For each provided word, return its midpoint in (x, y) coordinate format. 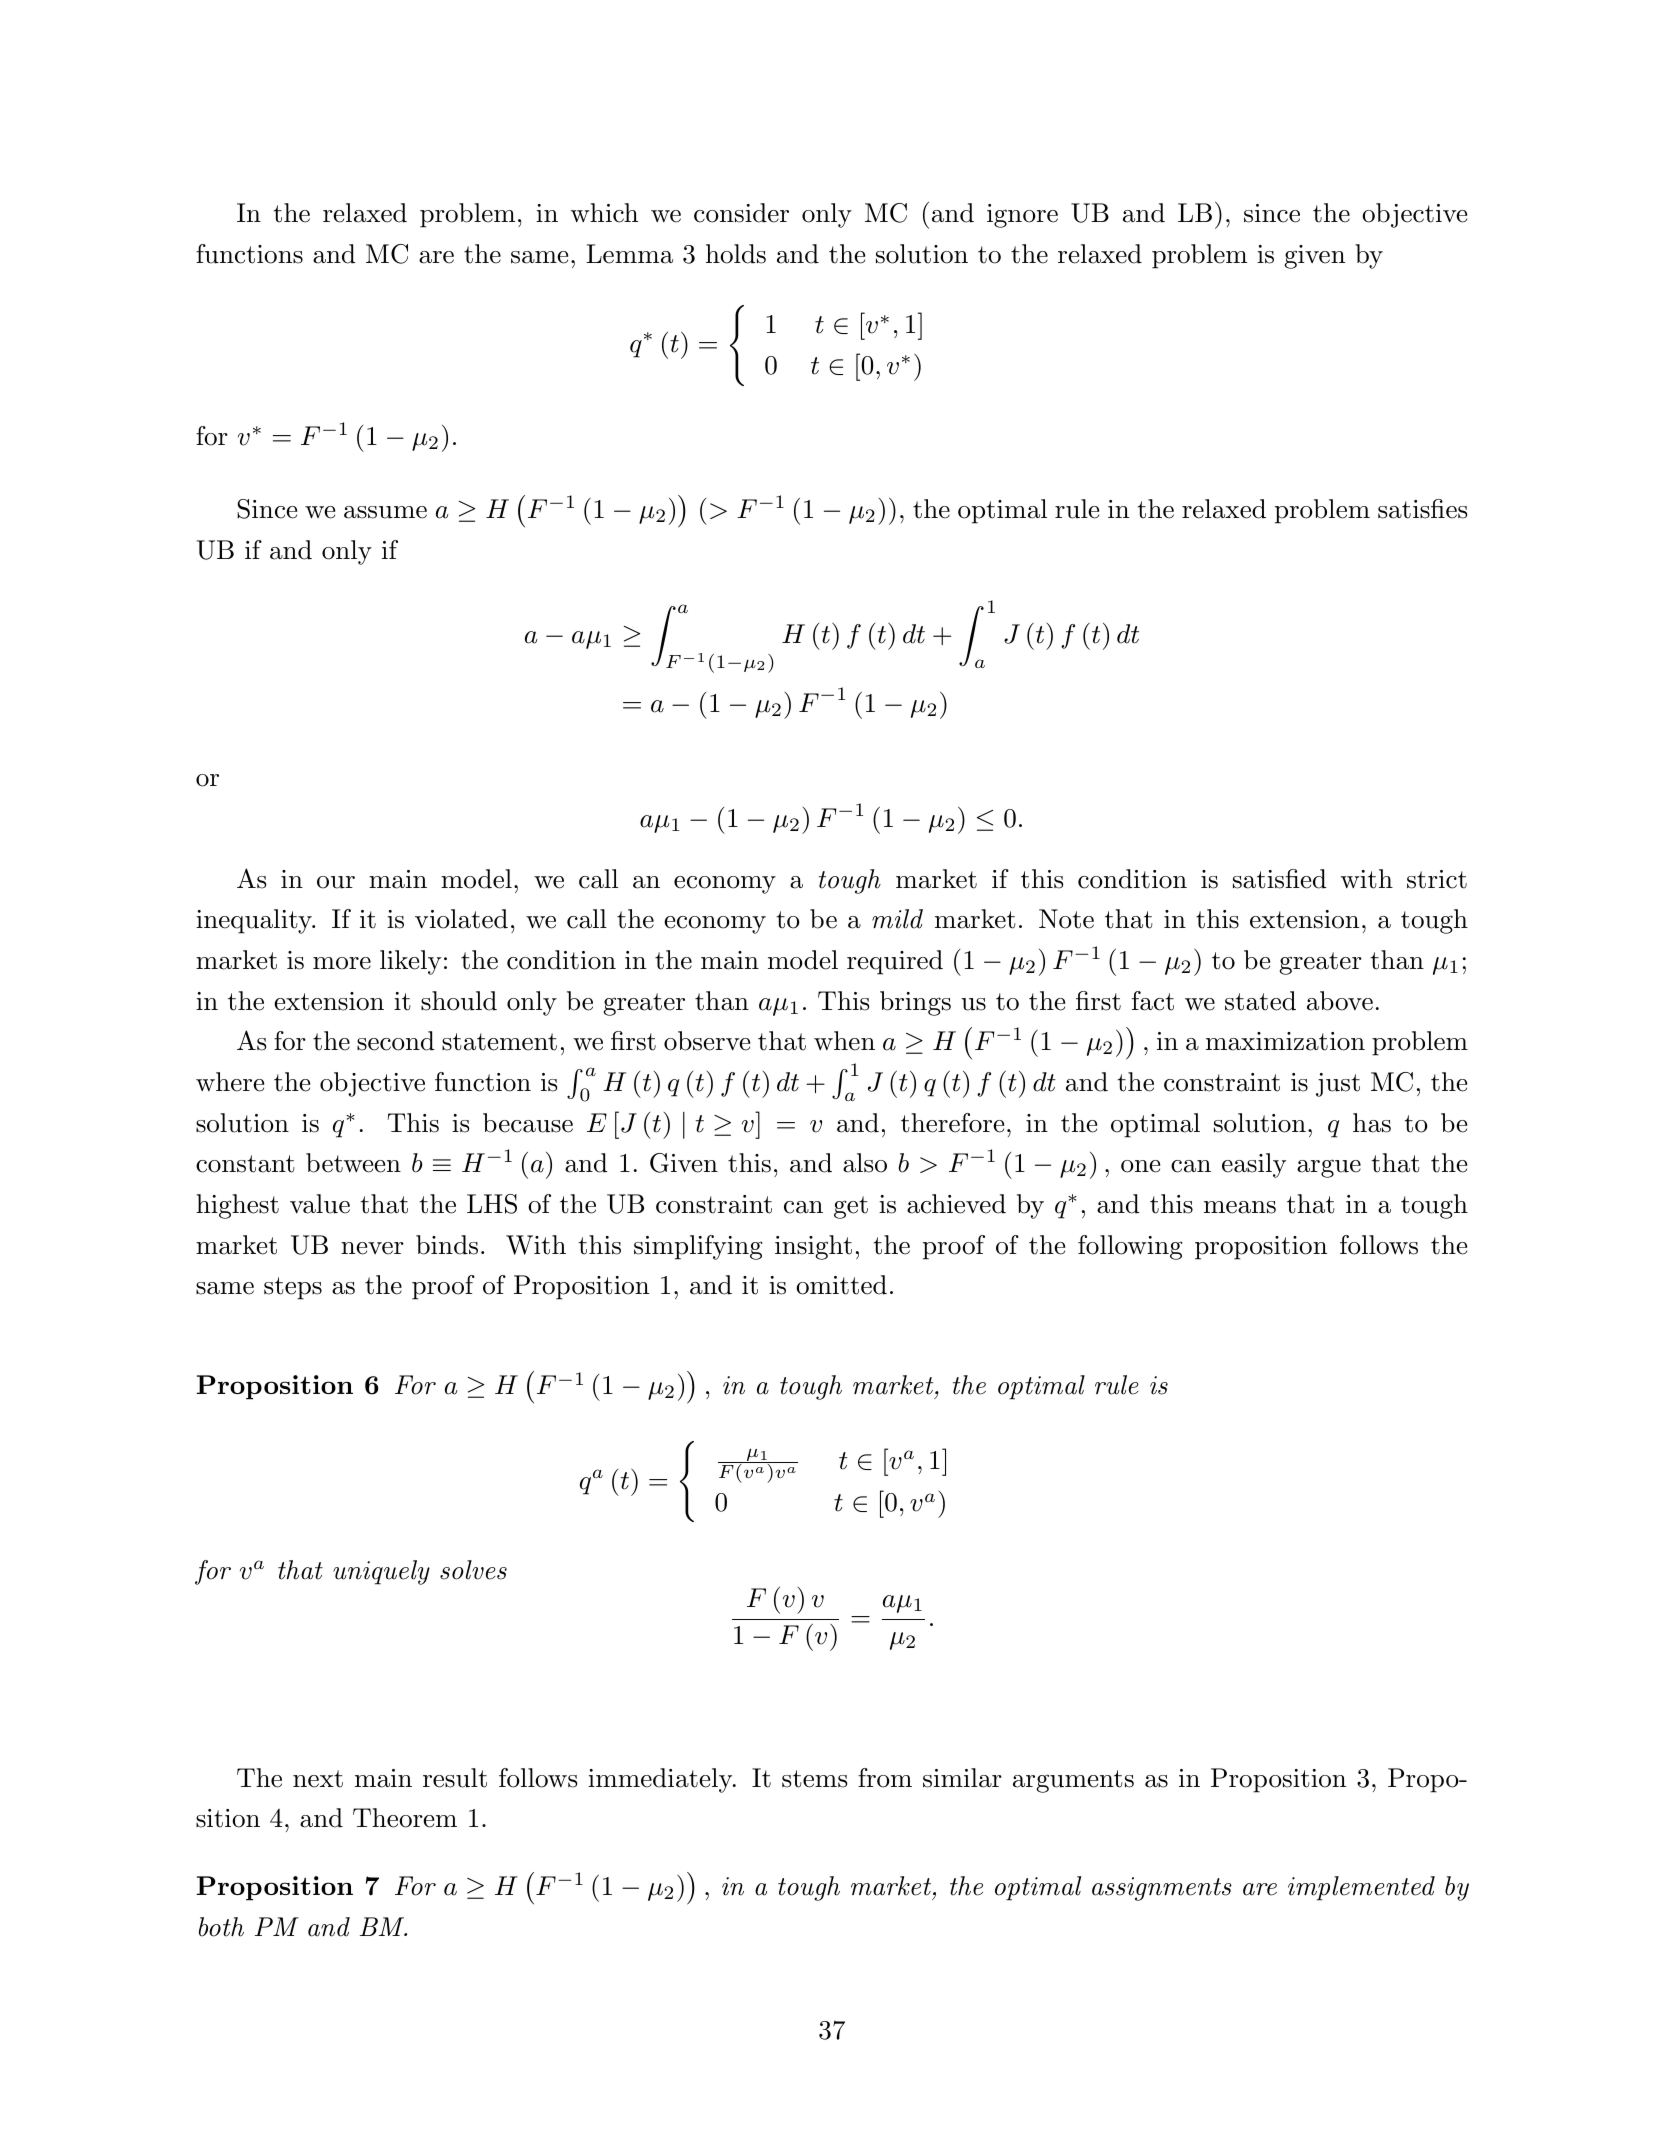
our (336, 882)
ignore (1022, 216)
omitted (841, 1285)
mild (897, 919)
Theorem (405, 1818)
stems (814, 1779)
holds (736, 254)
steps (293, 1288)
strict (1437, 879)
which (604, 213)
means (1240, 1207)
